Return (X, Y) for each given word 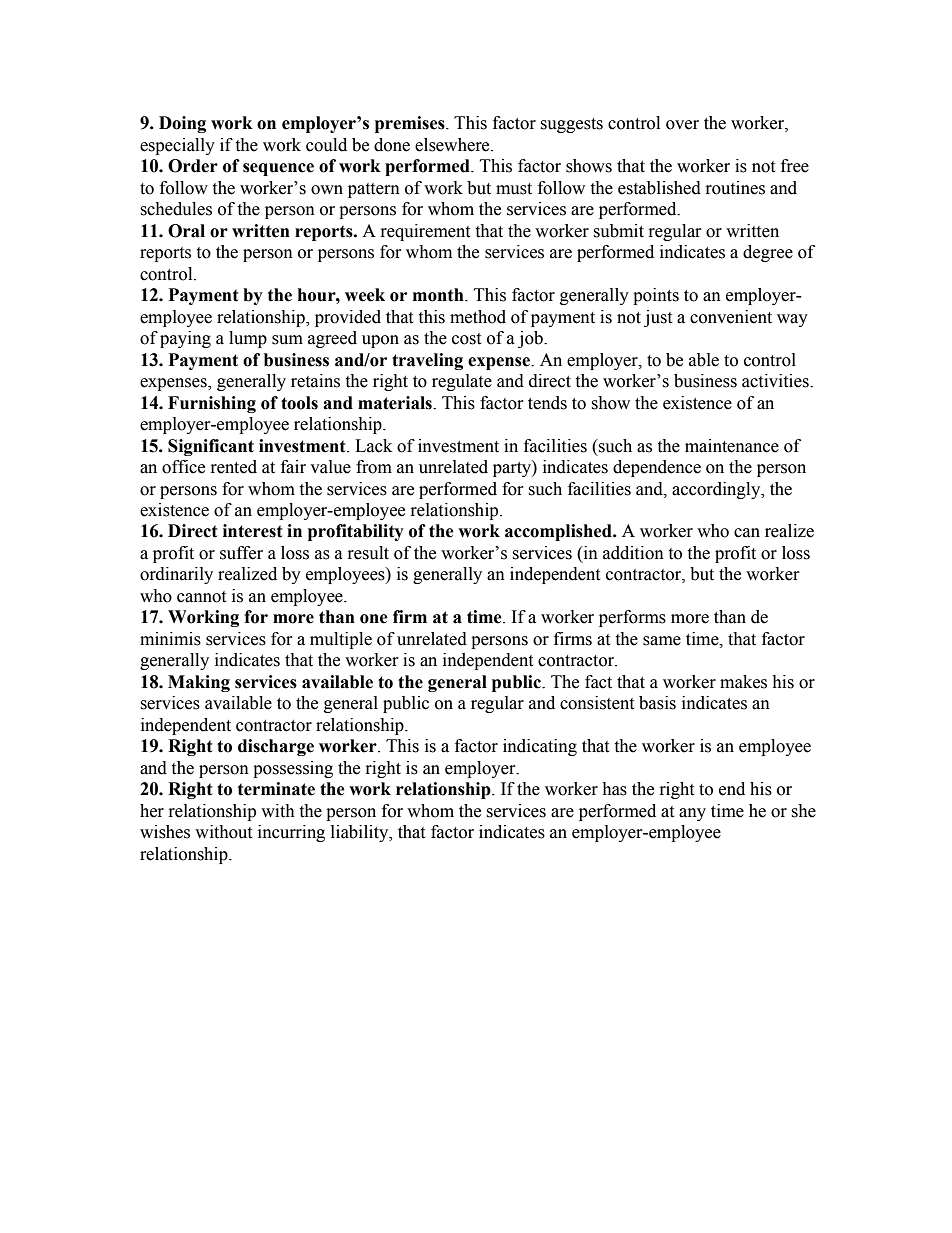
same (662, 641)
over (682, 125)
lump (248, 339)
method (478, 317)
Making (199, 683)
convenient (731, 317)
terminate (276, 789)
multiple (341, 640)
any (692, 814)
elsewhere (453, 145)
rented (234, 467)
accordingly (717, 490)
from (374, 467)
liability (361, 833)
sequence (278, 169)
